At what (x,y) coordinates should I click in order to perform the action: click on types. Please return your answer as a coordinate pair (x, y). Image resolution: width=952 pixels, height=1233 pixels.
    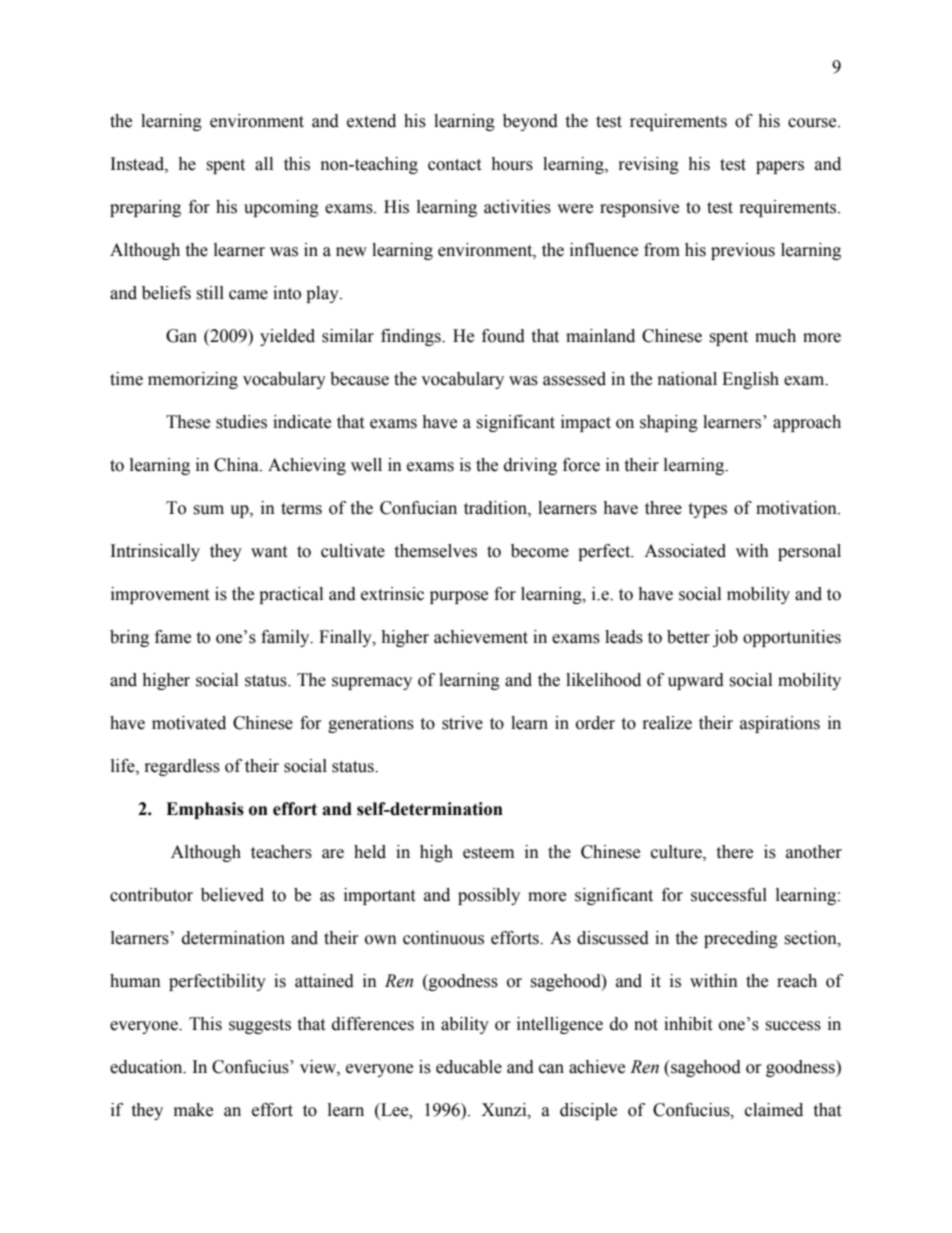
    Looking at the image, I should click on (707, 510).
